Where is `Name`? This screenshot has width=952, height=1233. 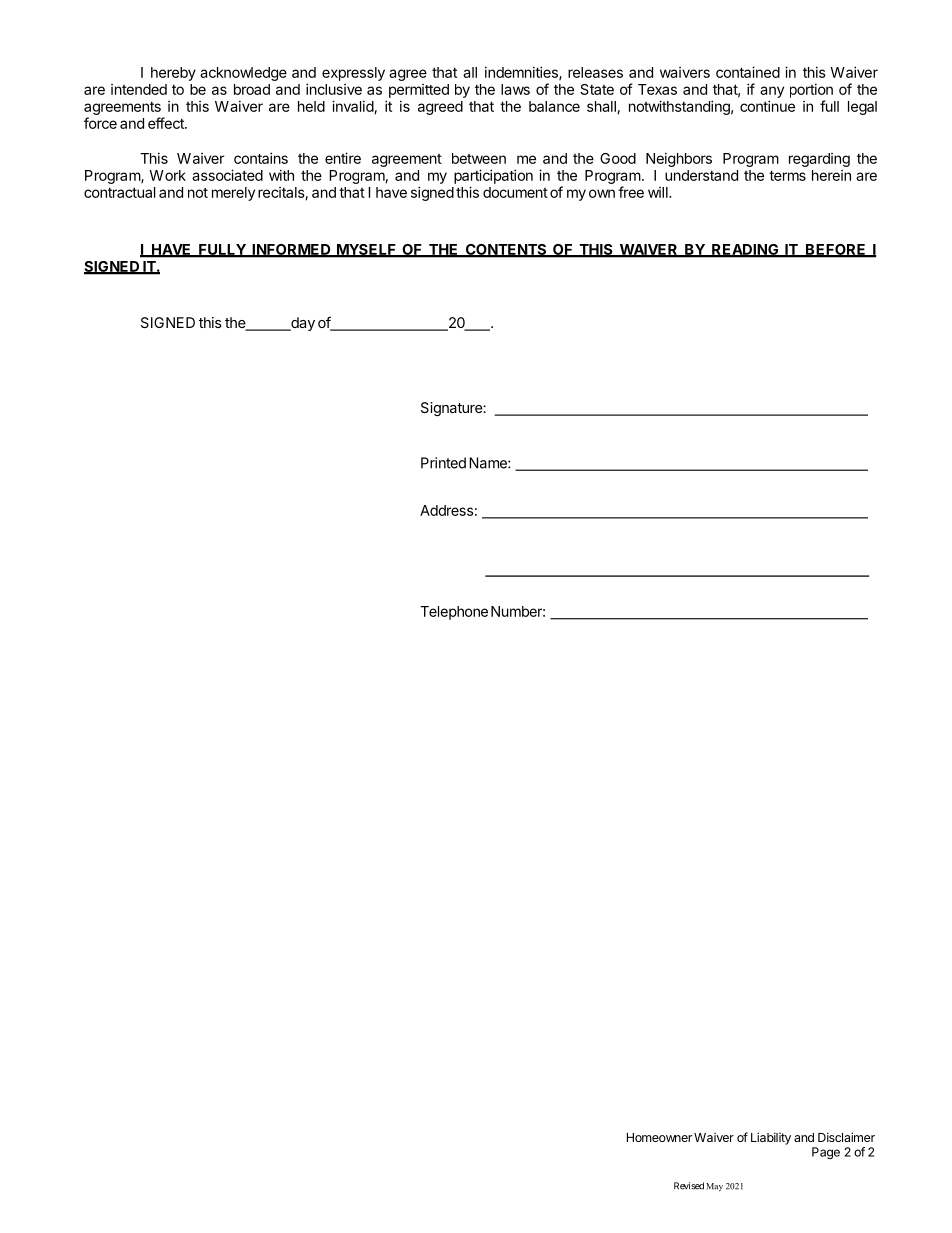 Name is located at coordinates (489, 463).
